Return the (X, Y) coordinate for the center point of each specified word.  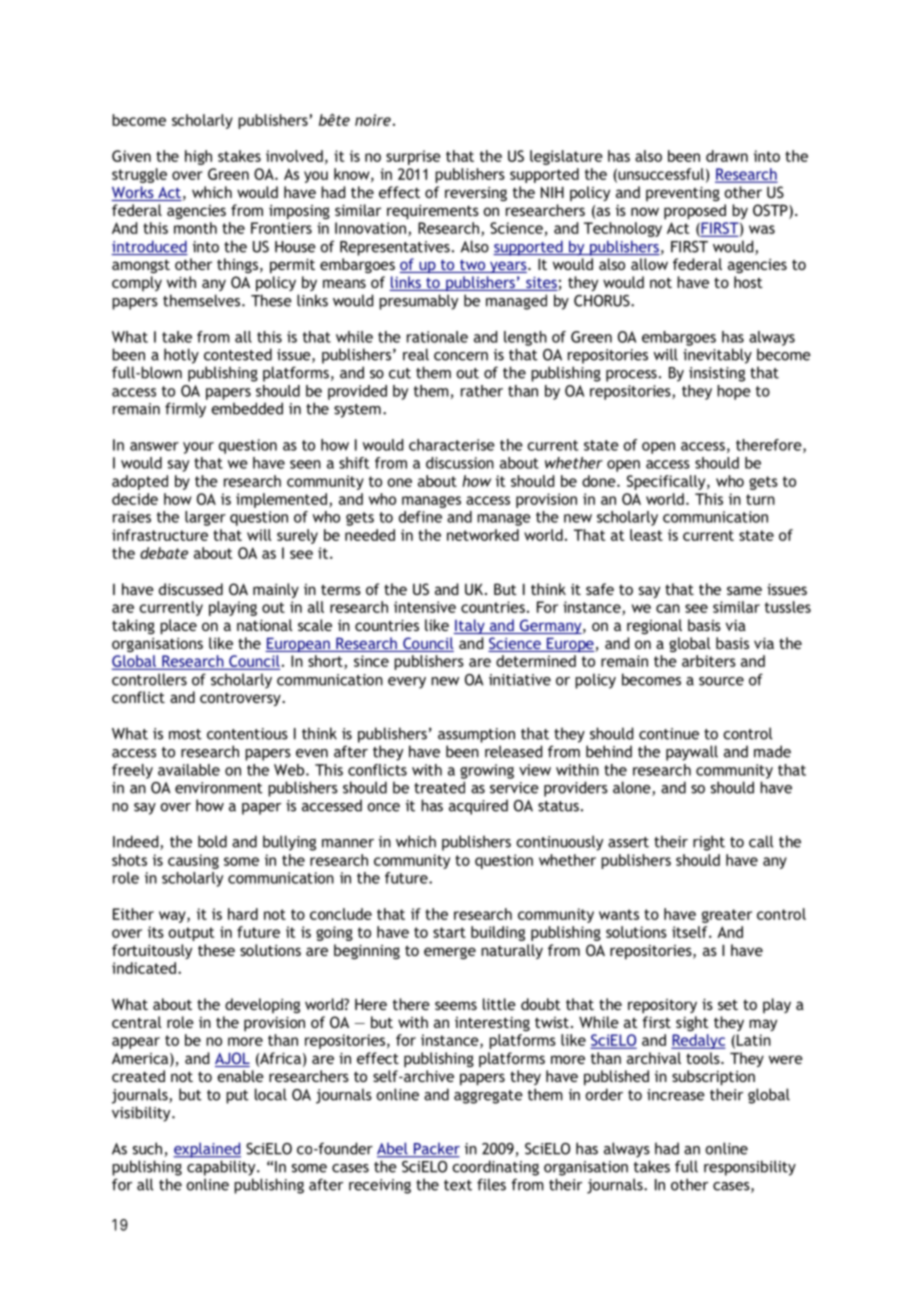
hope (734, 392)
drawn (727, 156)
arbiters (709, 661)
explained (207, 1150)
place (178, 627)
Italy (470, 626)
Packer (435, 1150)
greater (727, 916)
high (198, 157)
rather (482, 391)
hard (243, 914)
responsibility (750, 1168)
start (449, 932)
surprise (413, 157)
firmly (185, 410)
